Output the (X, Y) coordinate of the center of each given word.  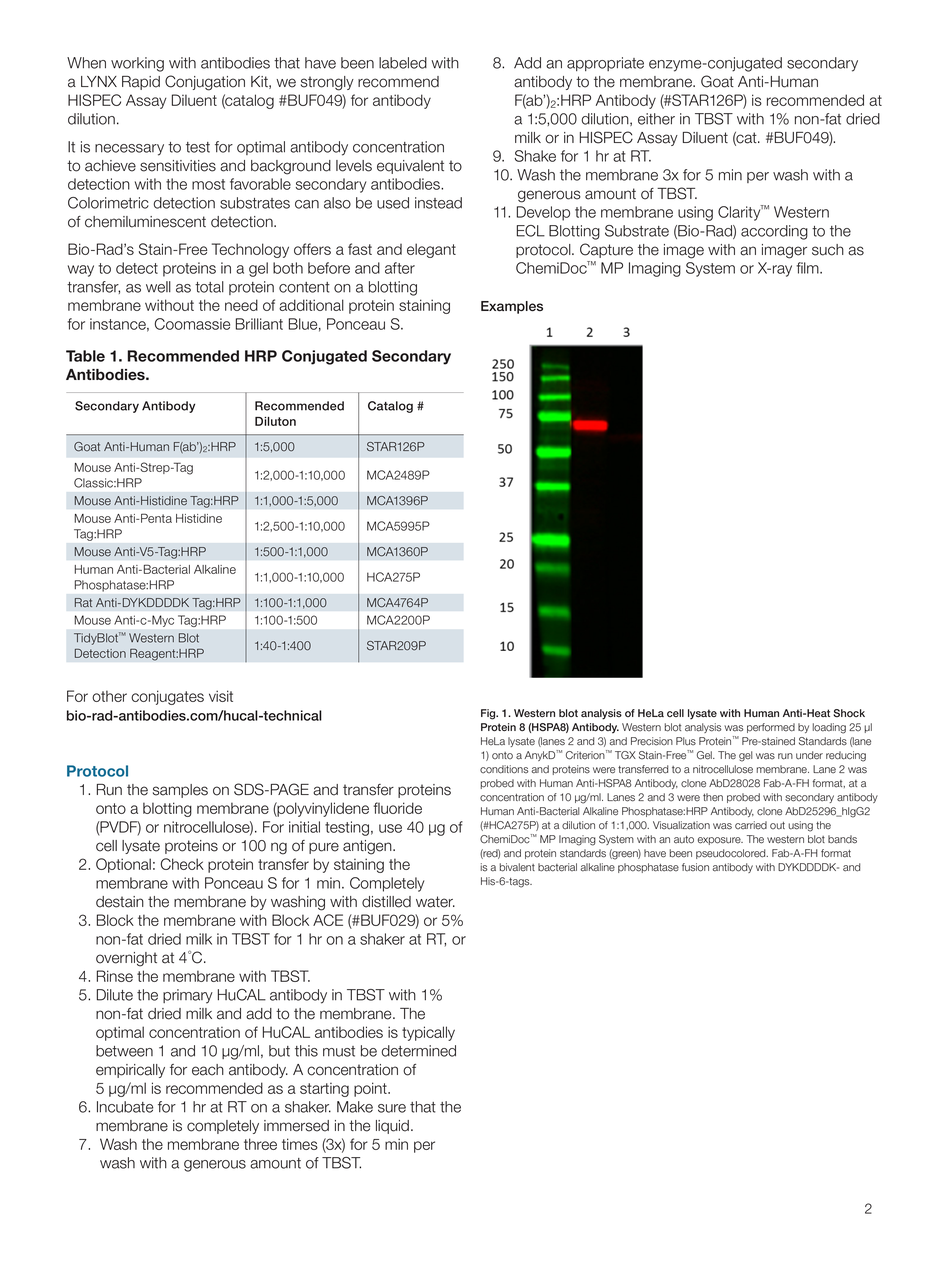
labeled (403, 63)
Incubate (125, 1107)
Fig (489, 714)
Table (85, 356)
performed (771, 728)
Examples (512, 307)
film (808, 268)
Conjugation (205, 83)
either (656, 119)
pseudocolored (732, 854)
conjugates (167, 697)
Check (182, 864)
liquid (392, 1127)
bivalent (517, 867)
